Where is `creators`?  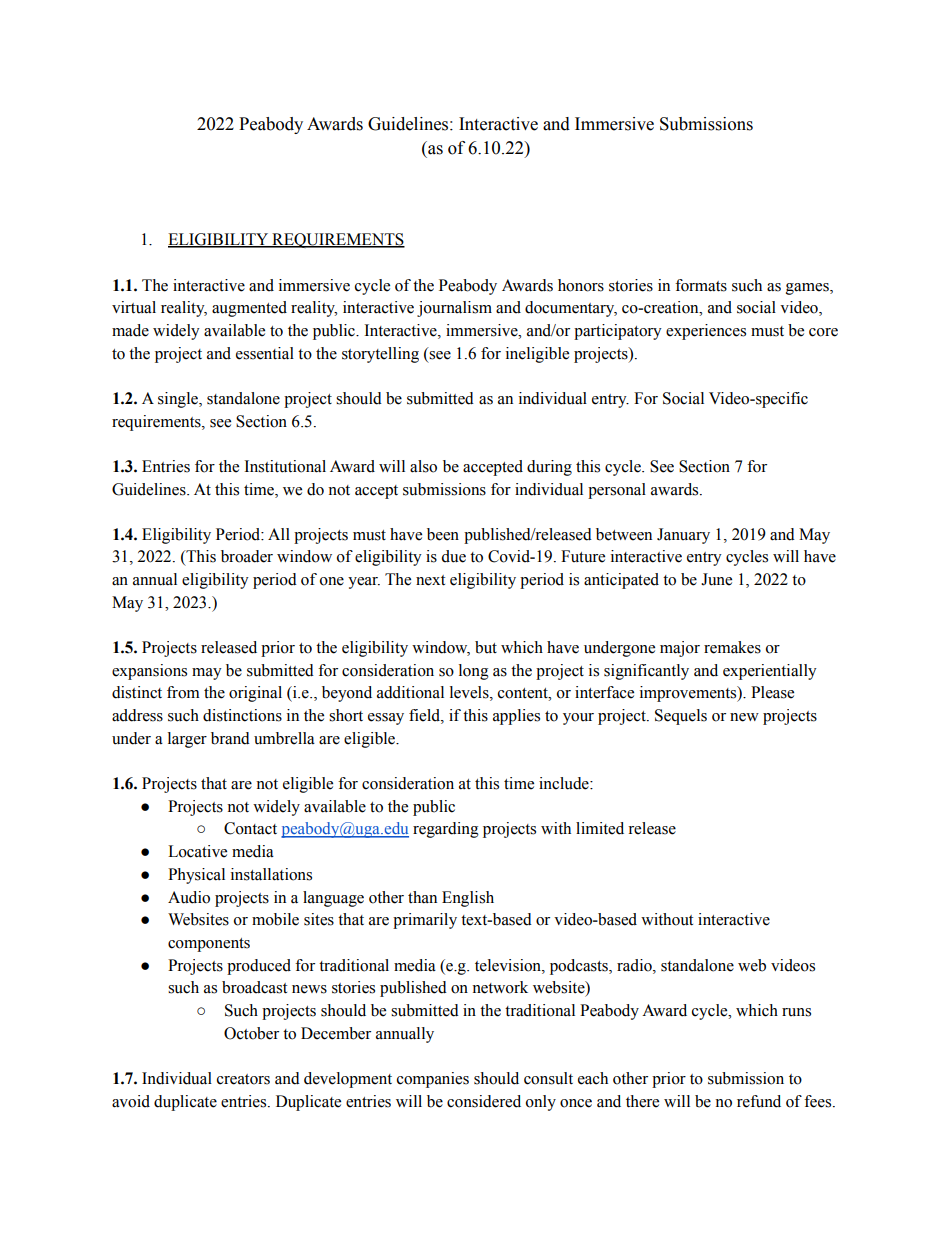 creators is located at coordinates (243, 1079).
